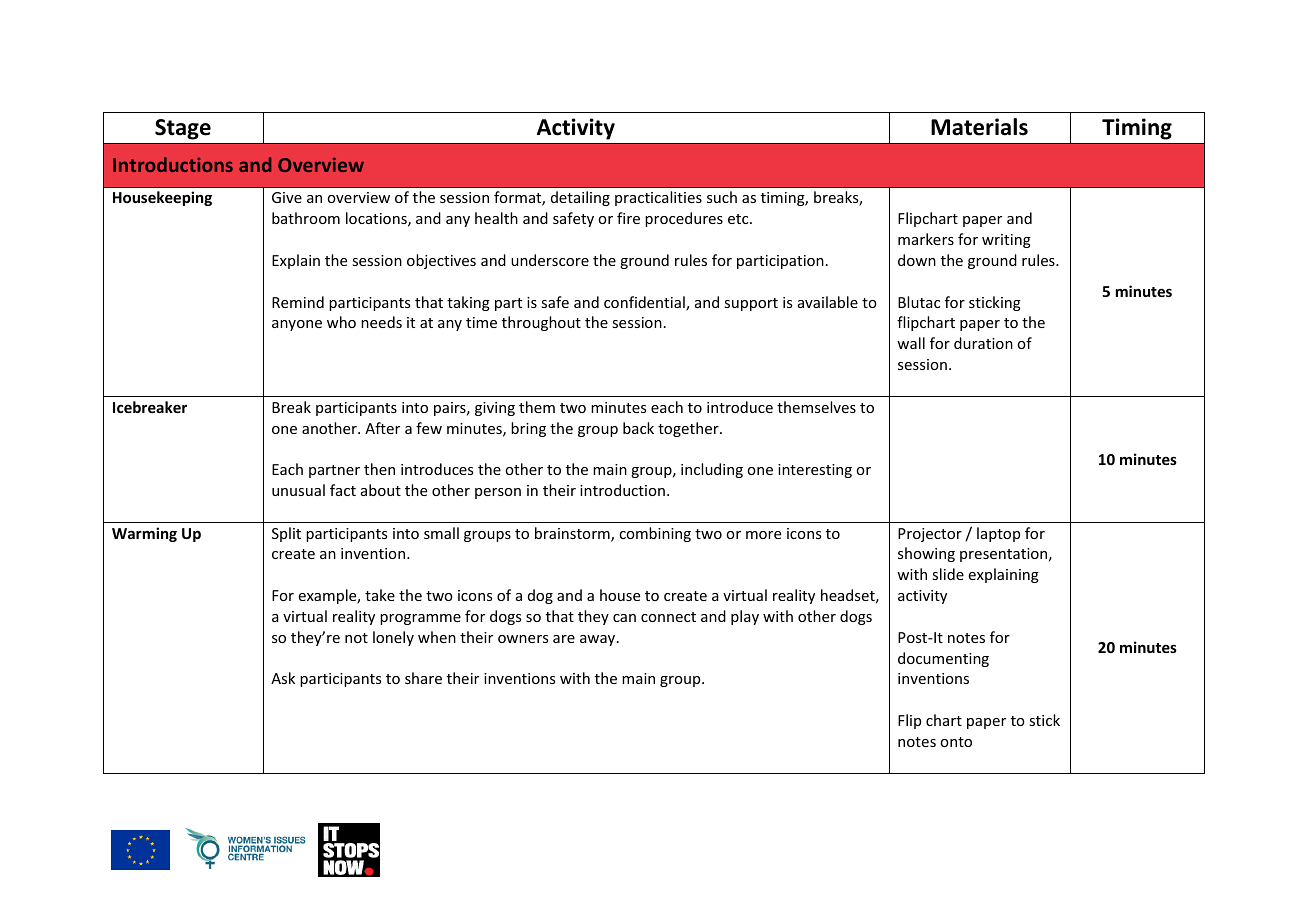 Image resolution: width=1308 pixels, height=924 pixels. What do you see at coordinates (828, 302) in the document?
I see `available` at bounding box center [828, 302].
